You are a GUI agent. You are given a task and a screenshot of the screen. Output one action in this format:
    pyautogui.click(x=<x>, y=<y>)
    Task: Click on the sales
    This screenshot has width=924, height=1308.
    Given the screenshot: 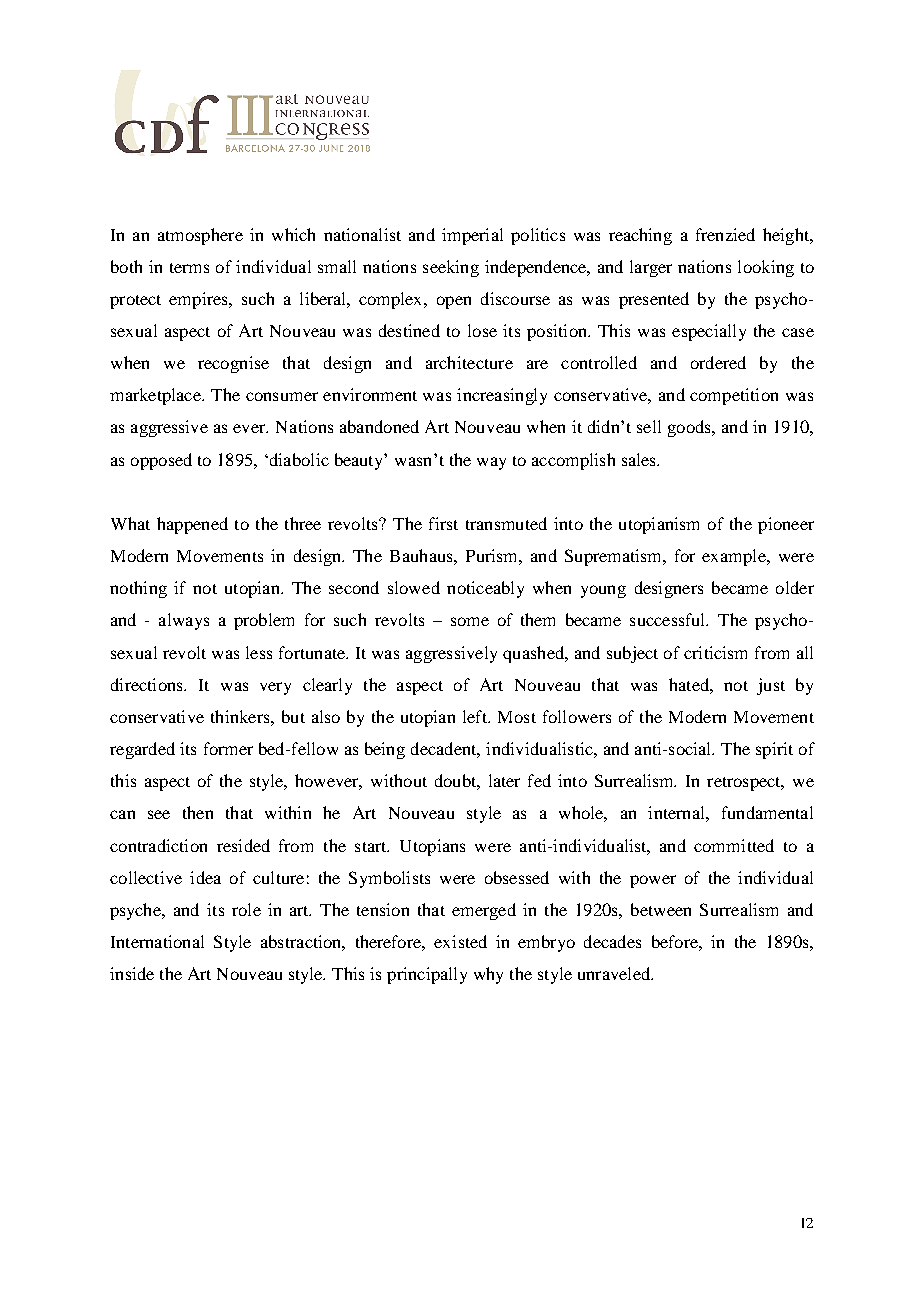 What is the action you would take?
    pyautogui.click(x=640, y=459)
